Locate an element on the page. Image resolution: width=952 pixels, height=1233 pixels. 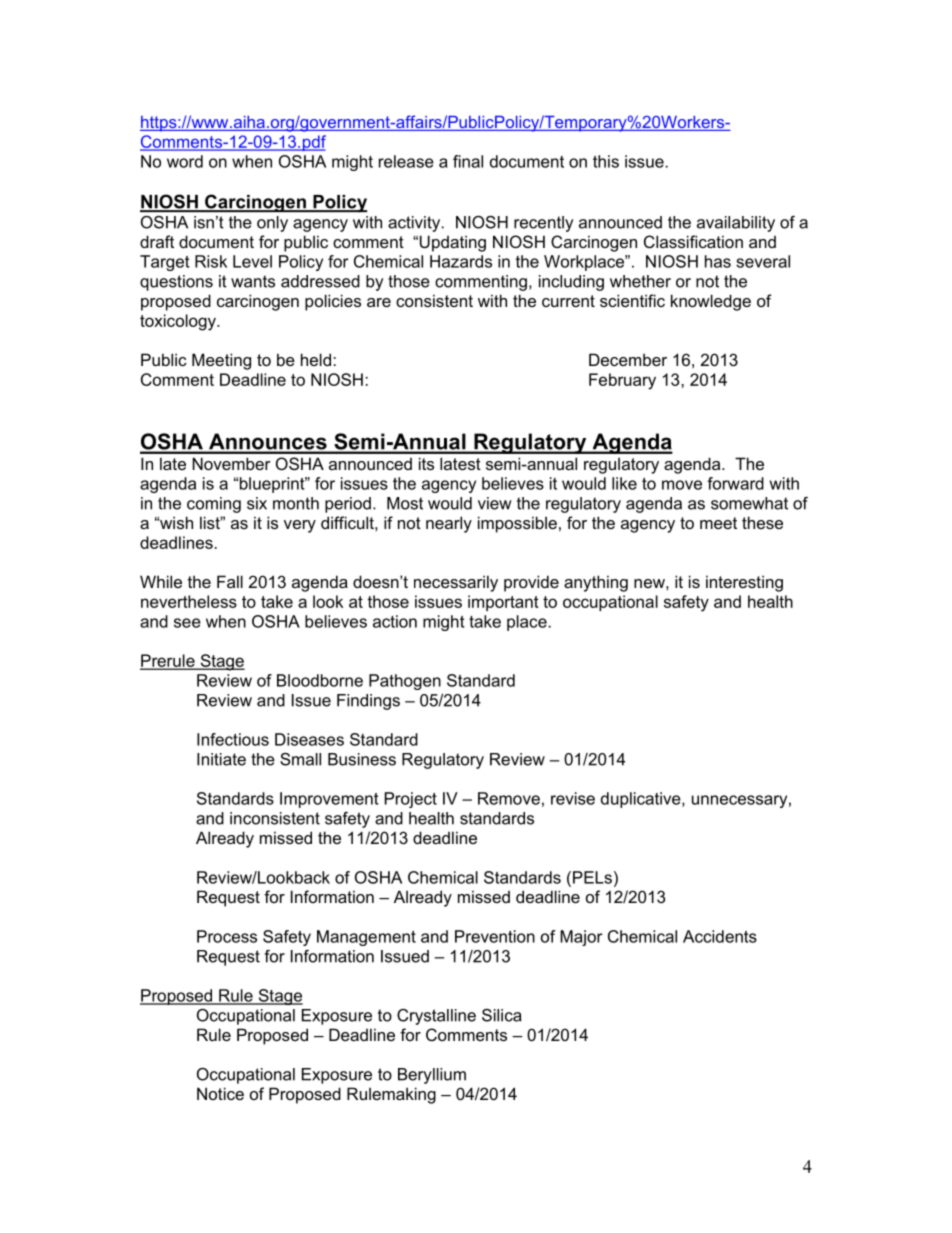
Initiate is located at coordinates (221, 759).
